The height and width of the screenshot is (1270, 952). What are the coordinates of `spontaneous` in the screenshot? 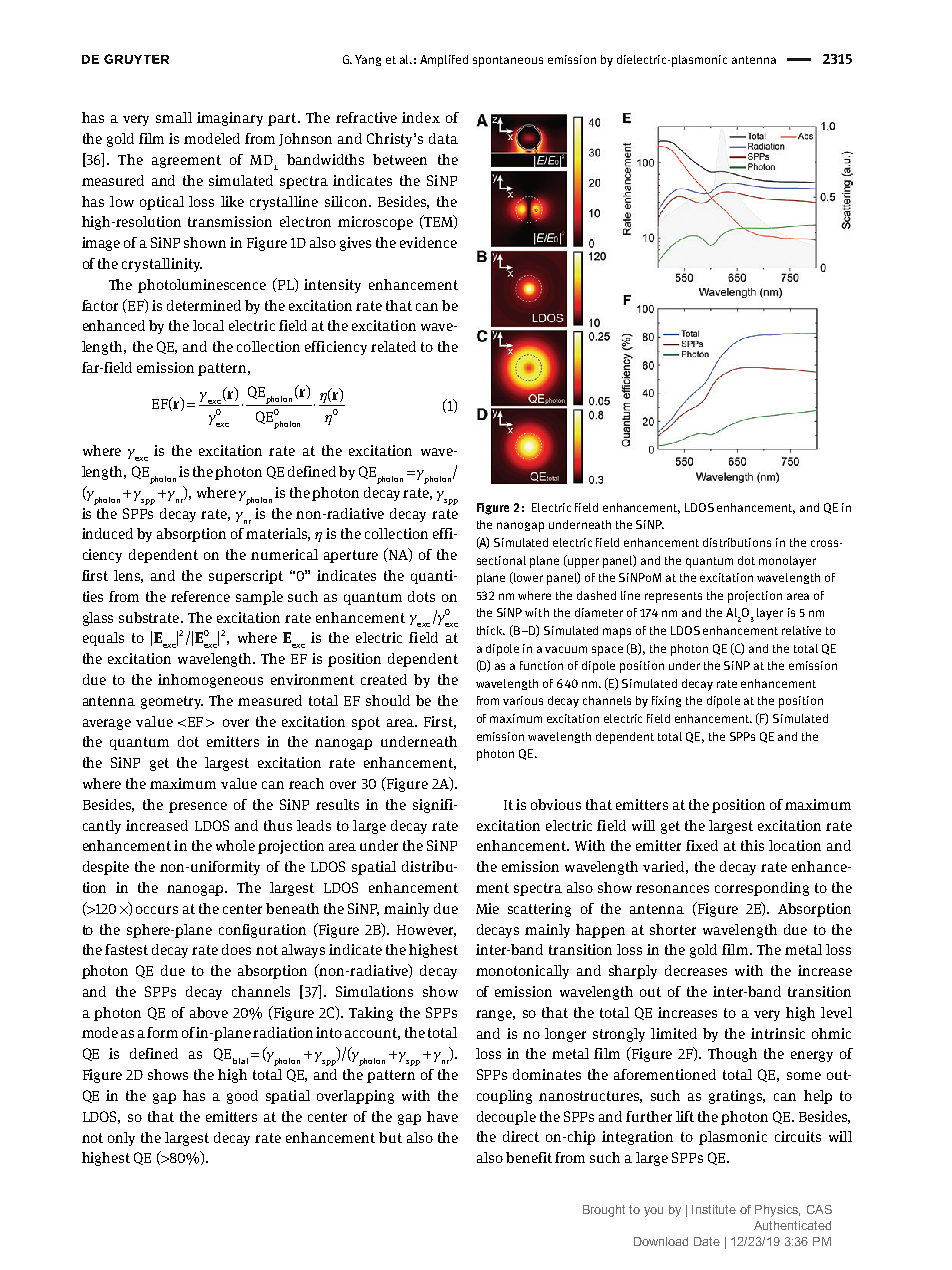 It's located at (508, 61).
